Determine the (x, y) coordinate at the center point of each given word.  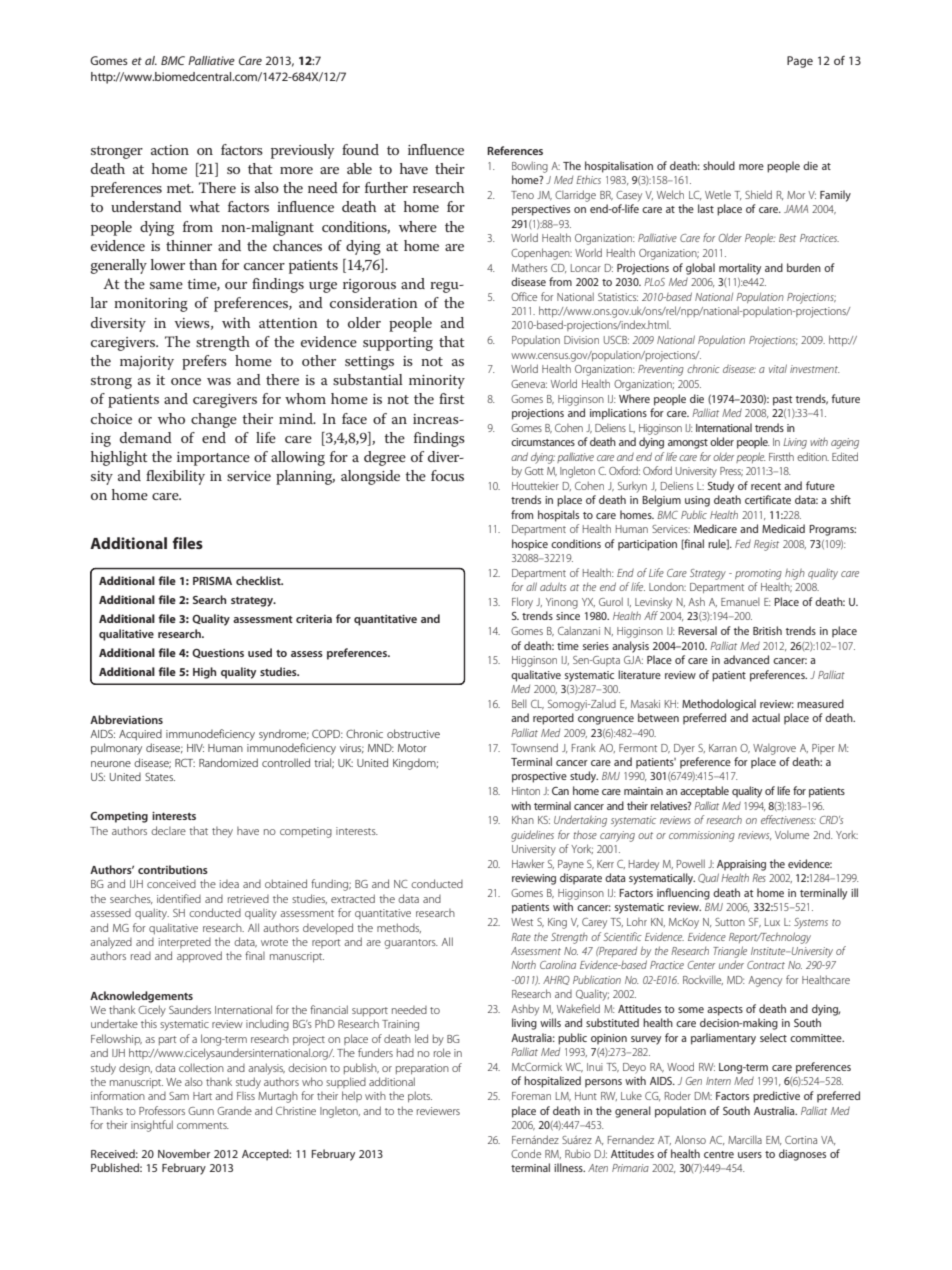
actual (766, 717)
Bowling (530, 167)
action (170, 150)
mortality (740, 269)
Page (800, 62)
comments (203, 1125)
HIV (195, 748)
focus (447, 475)
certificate (768, 499)
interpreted (185, 943)
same (166, 285)
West (522, 922)
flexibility (175, 477)
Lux (772, 922)
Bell (519, 703)
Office (524, 296)
